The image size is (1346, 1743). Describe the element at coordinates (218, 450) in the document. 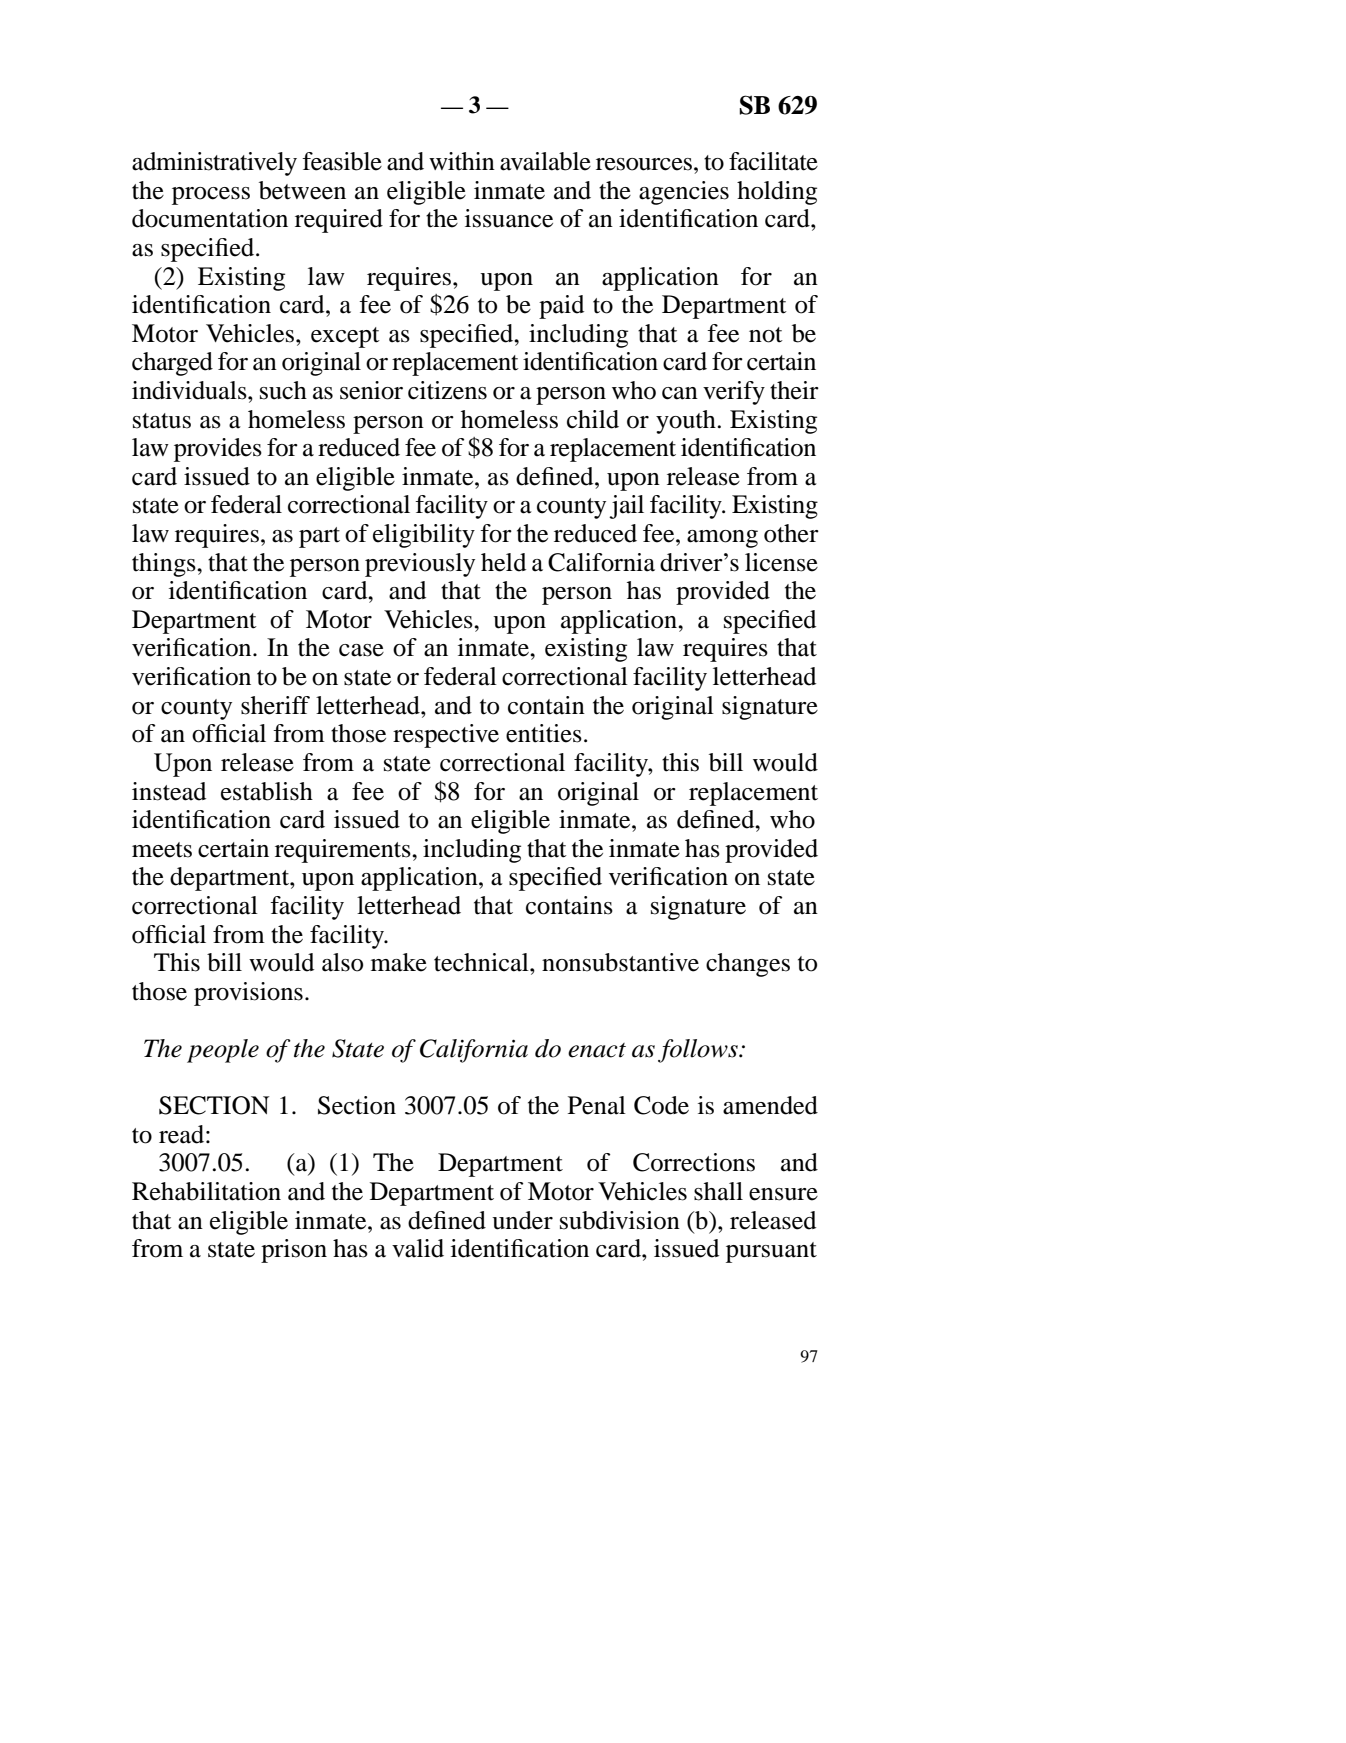

I see `provides` at that location.
